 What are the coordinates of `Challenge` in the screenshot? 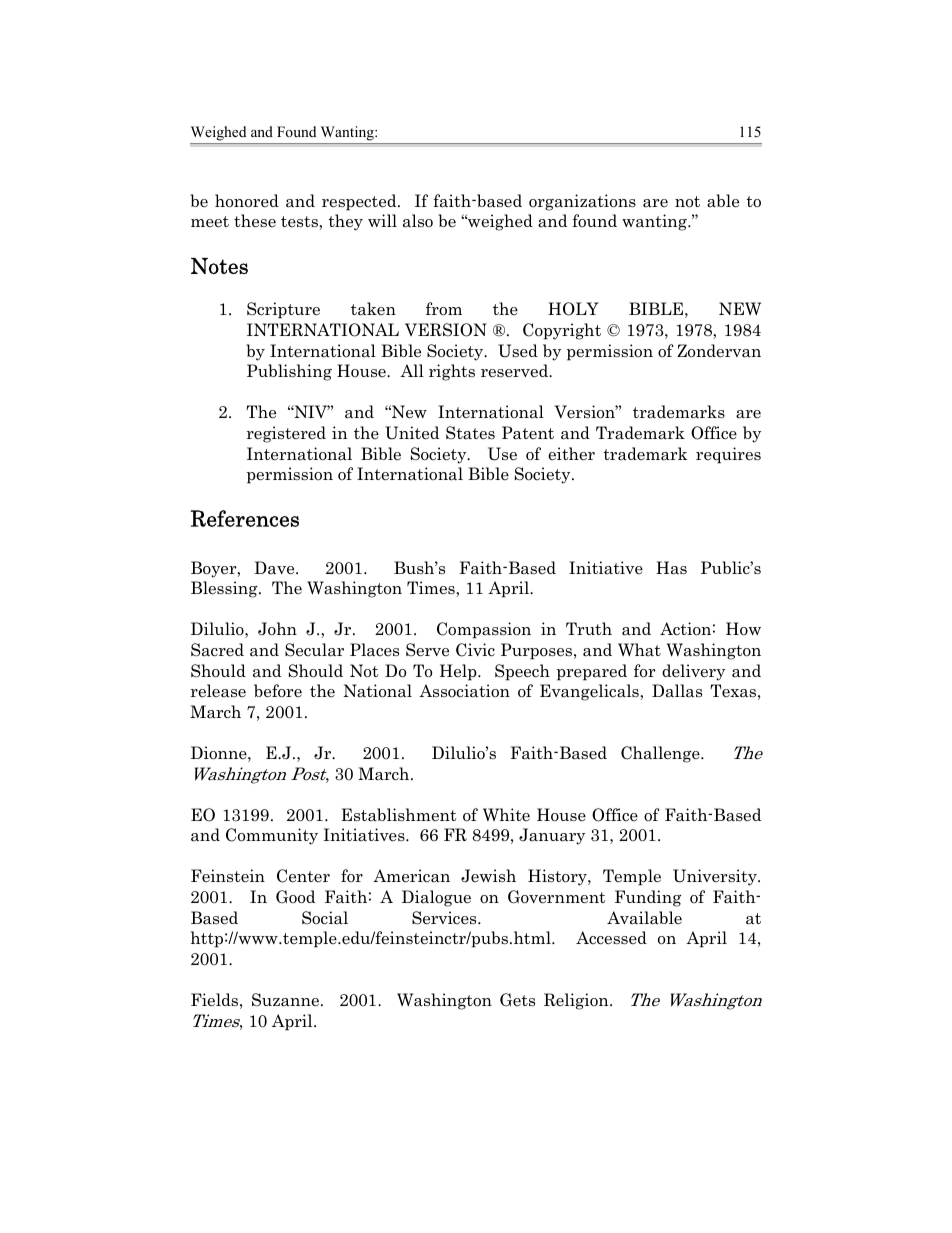 It's located at (661, 754).
